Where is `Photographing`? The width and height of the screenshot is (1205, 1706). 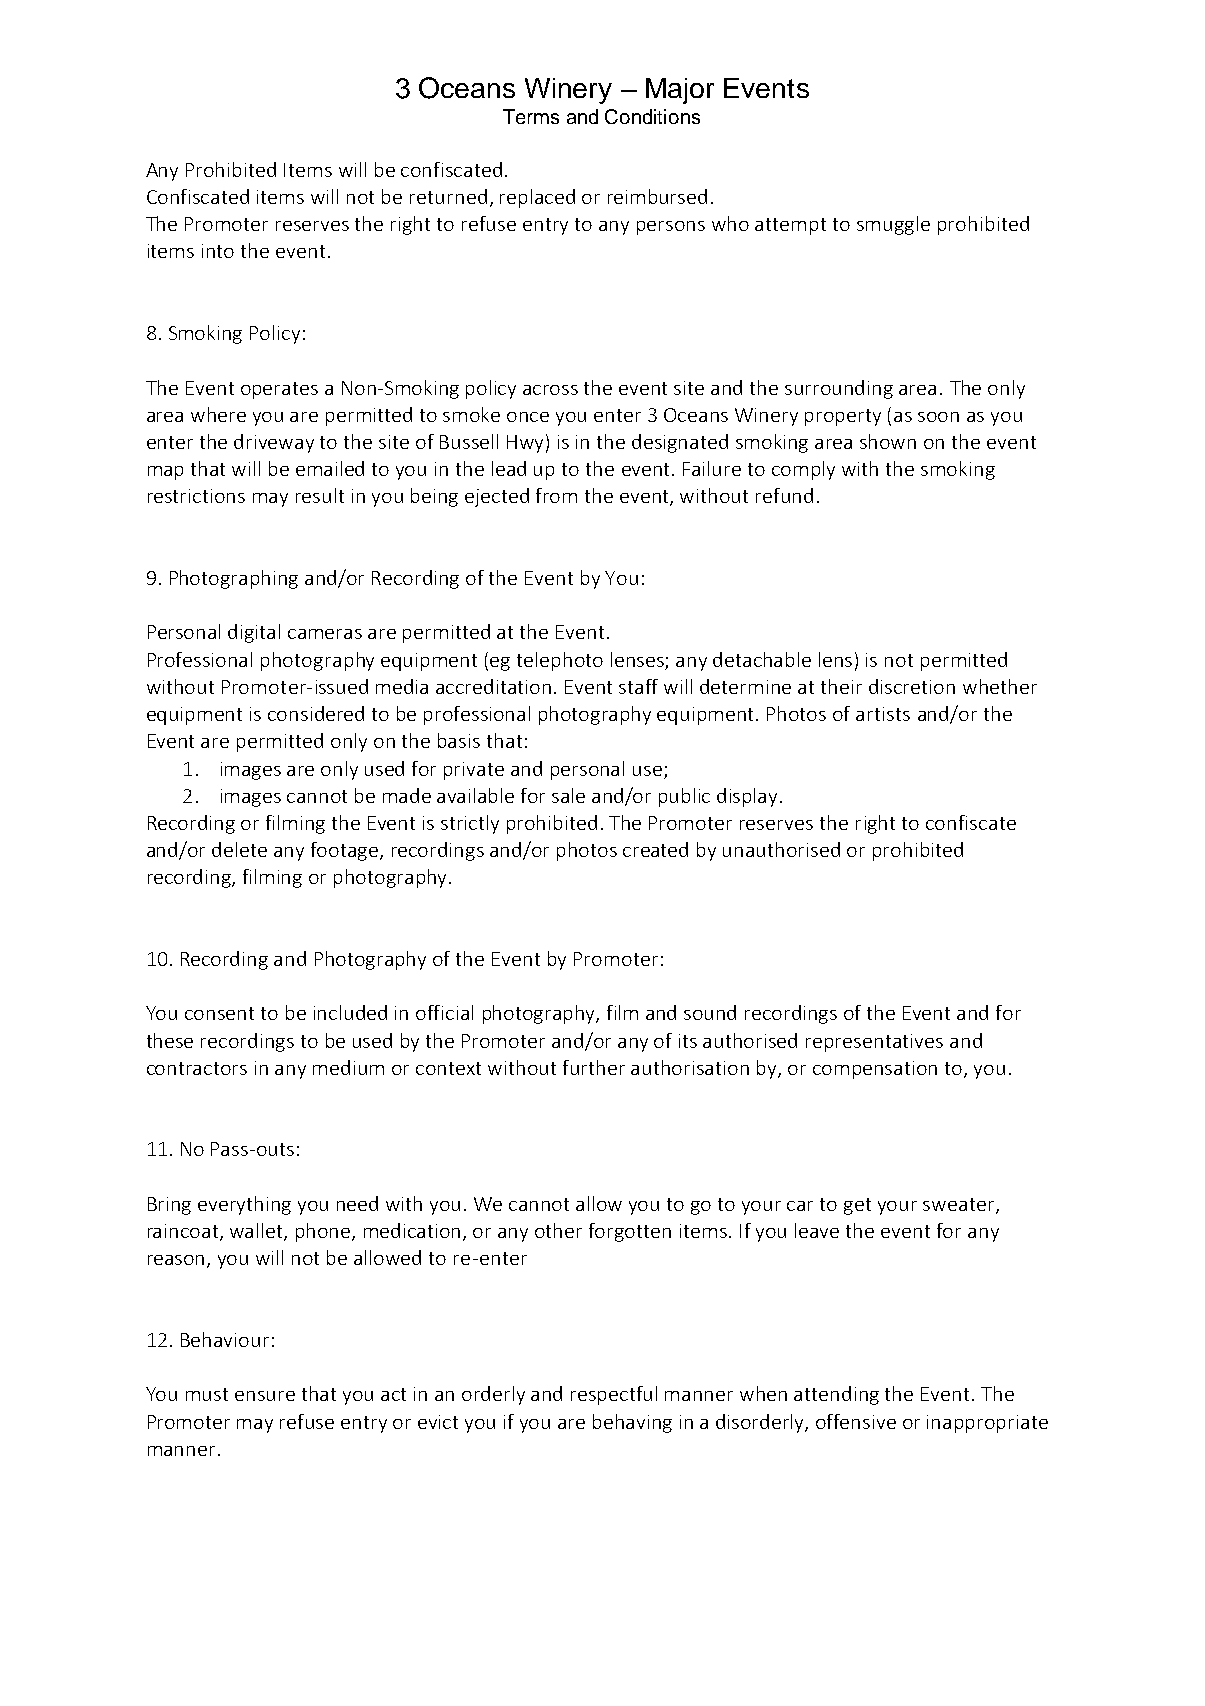 Photographing is located at coordinates (234, 579).
